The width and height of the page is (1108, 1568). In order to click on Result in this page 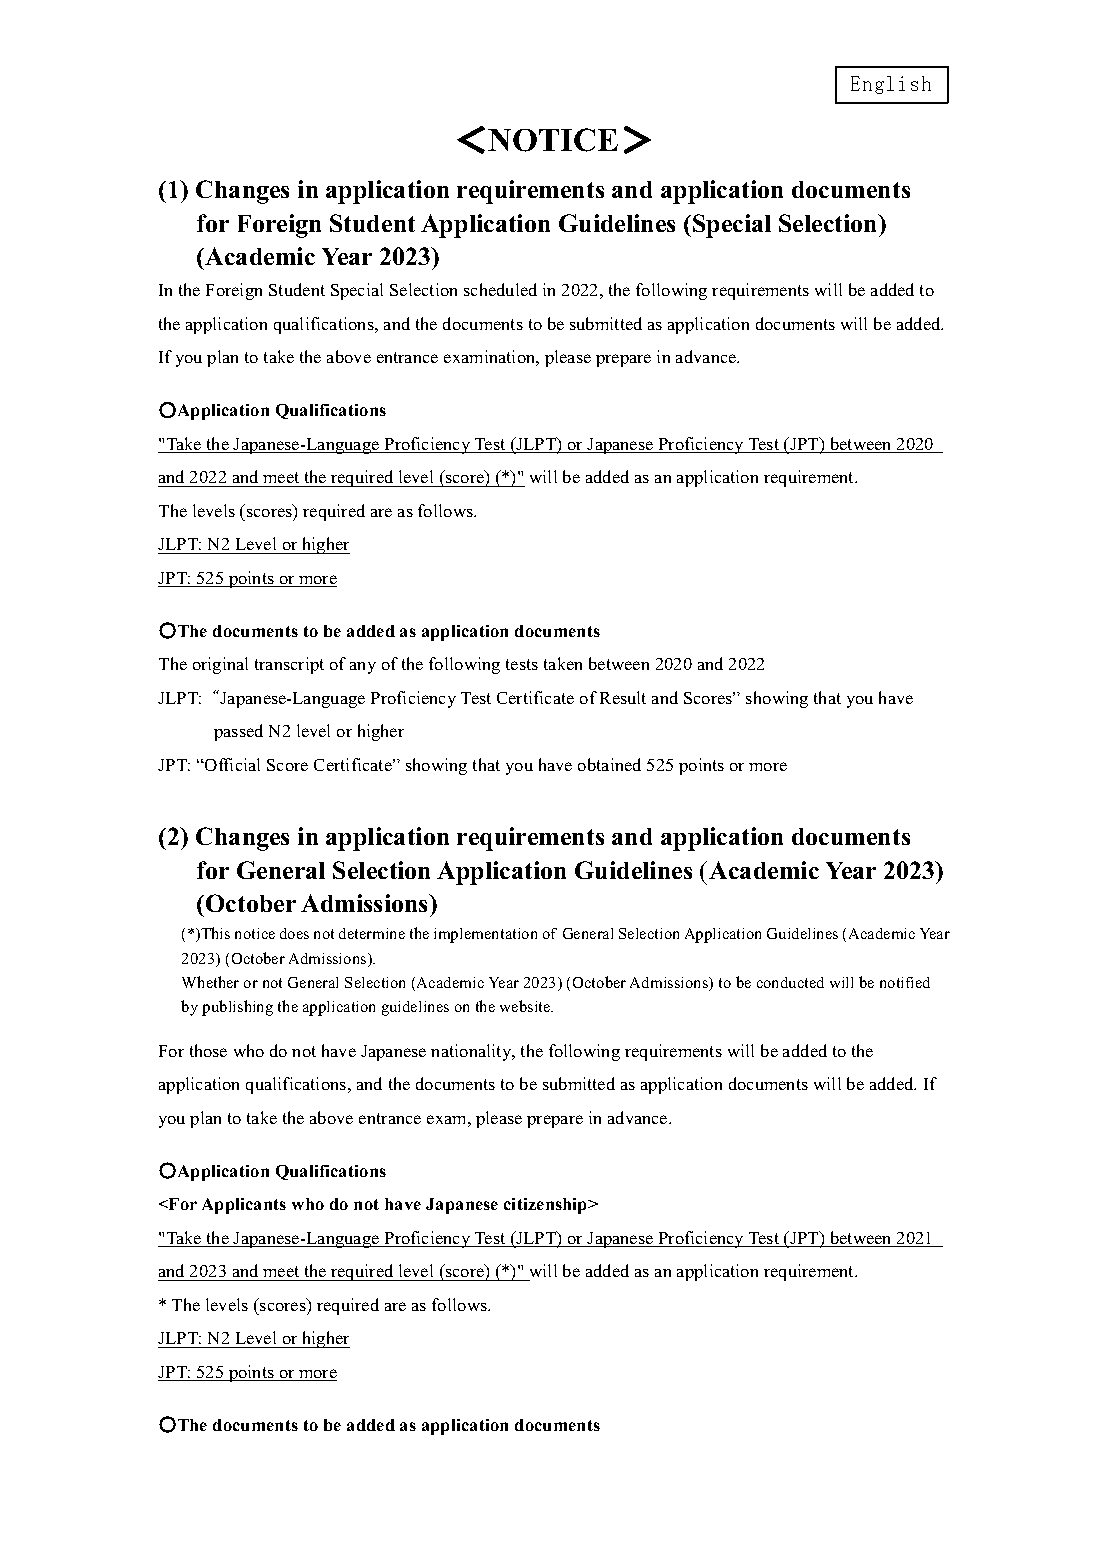, I will do `click(623, 697)`.
